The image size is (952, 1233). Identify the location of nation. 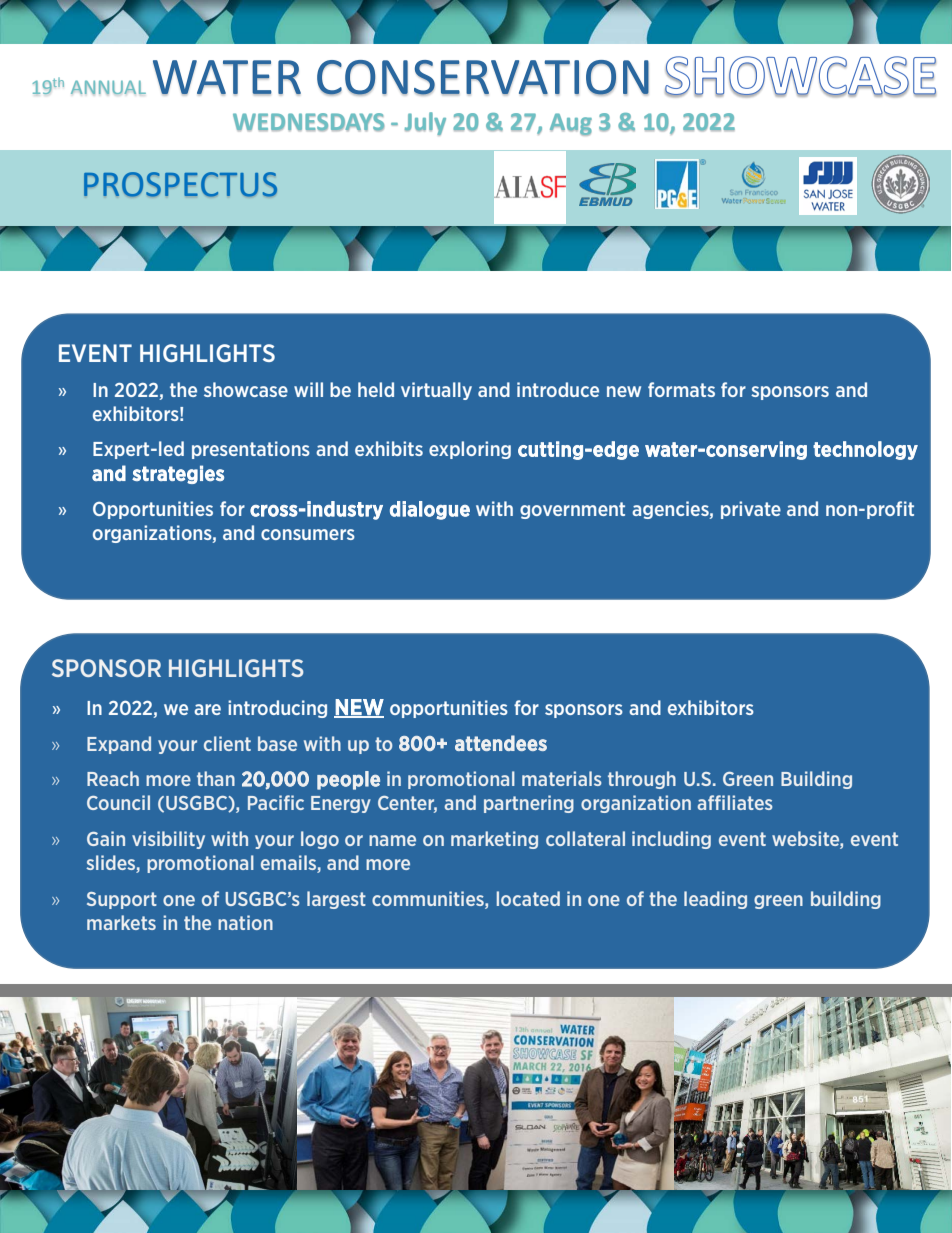
(245, 922).
